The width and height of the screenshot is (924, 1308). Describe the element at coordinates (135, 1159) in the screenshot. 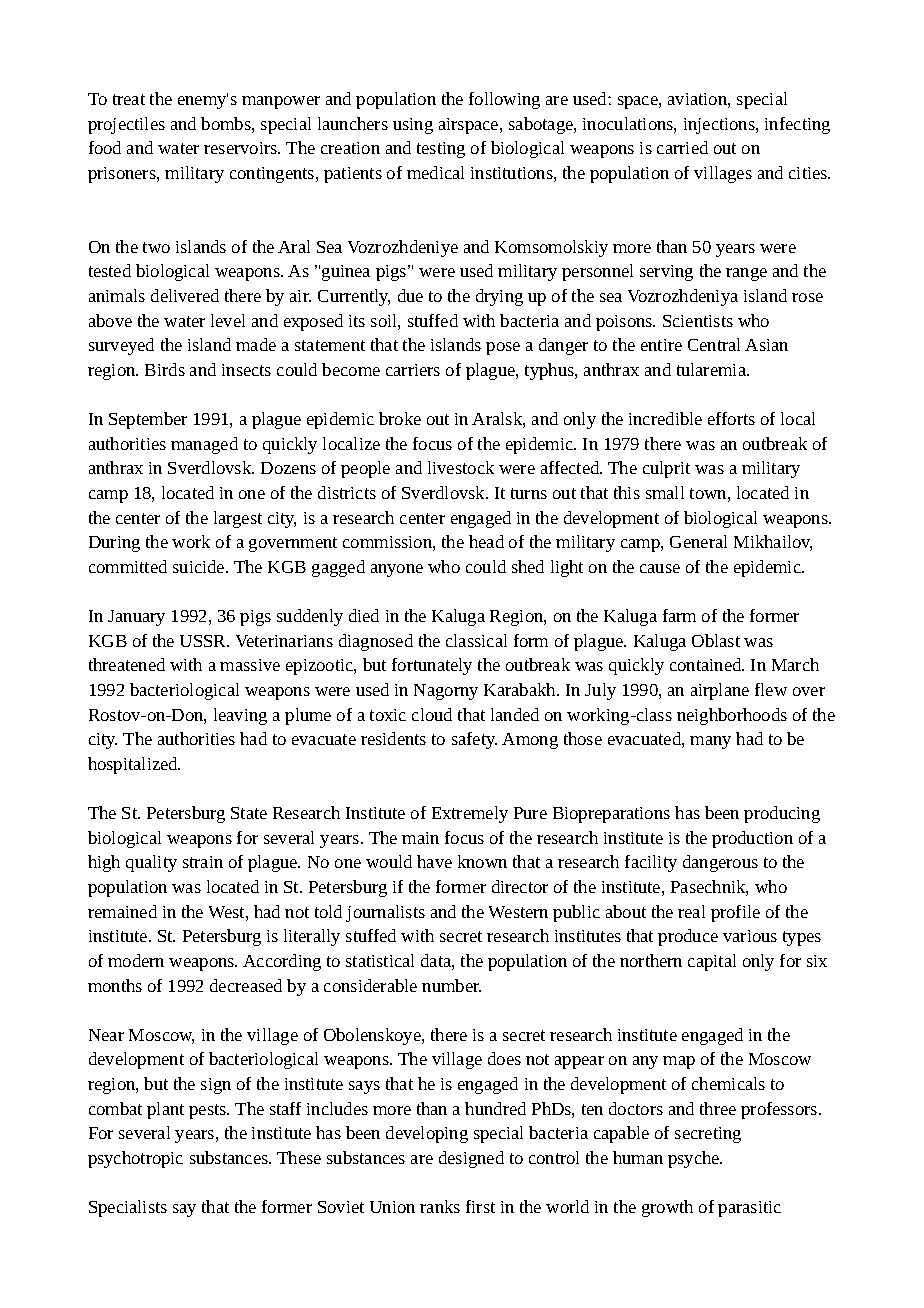

I see `psychotropic` at that location.
